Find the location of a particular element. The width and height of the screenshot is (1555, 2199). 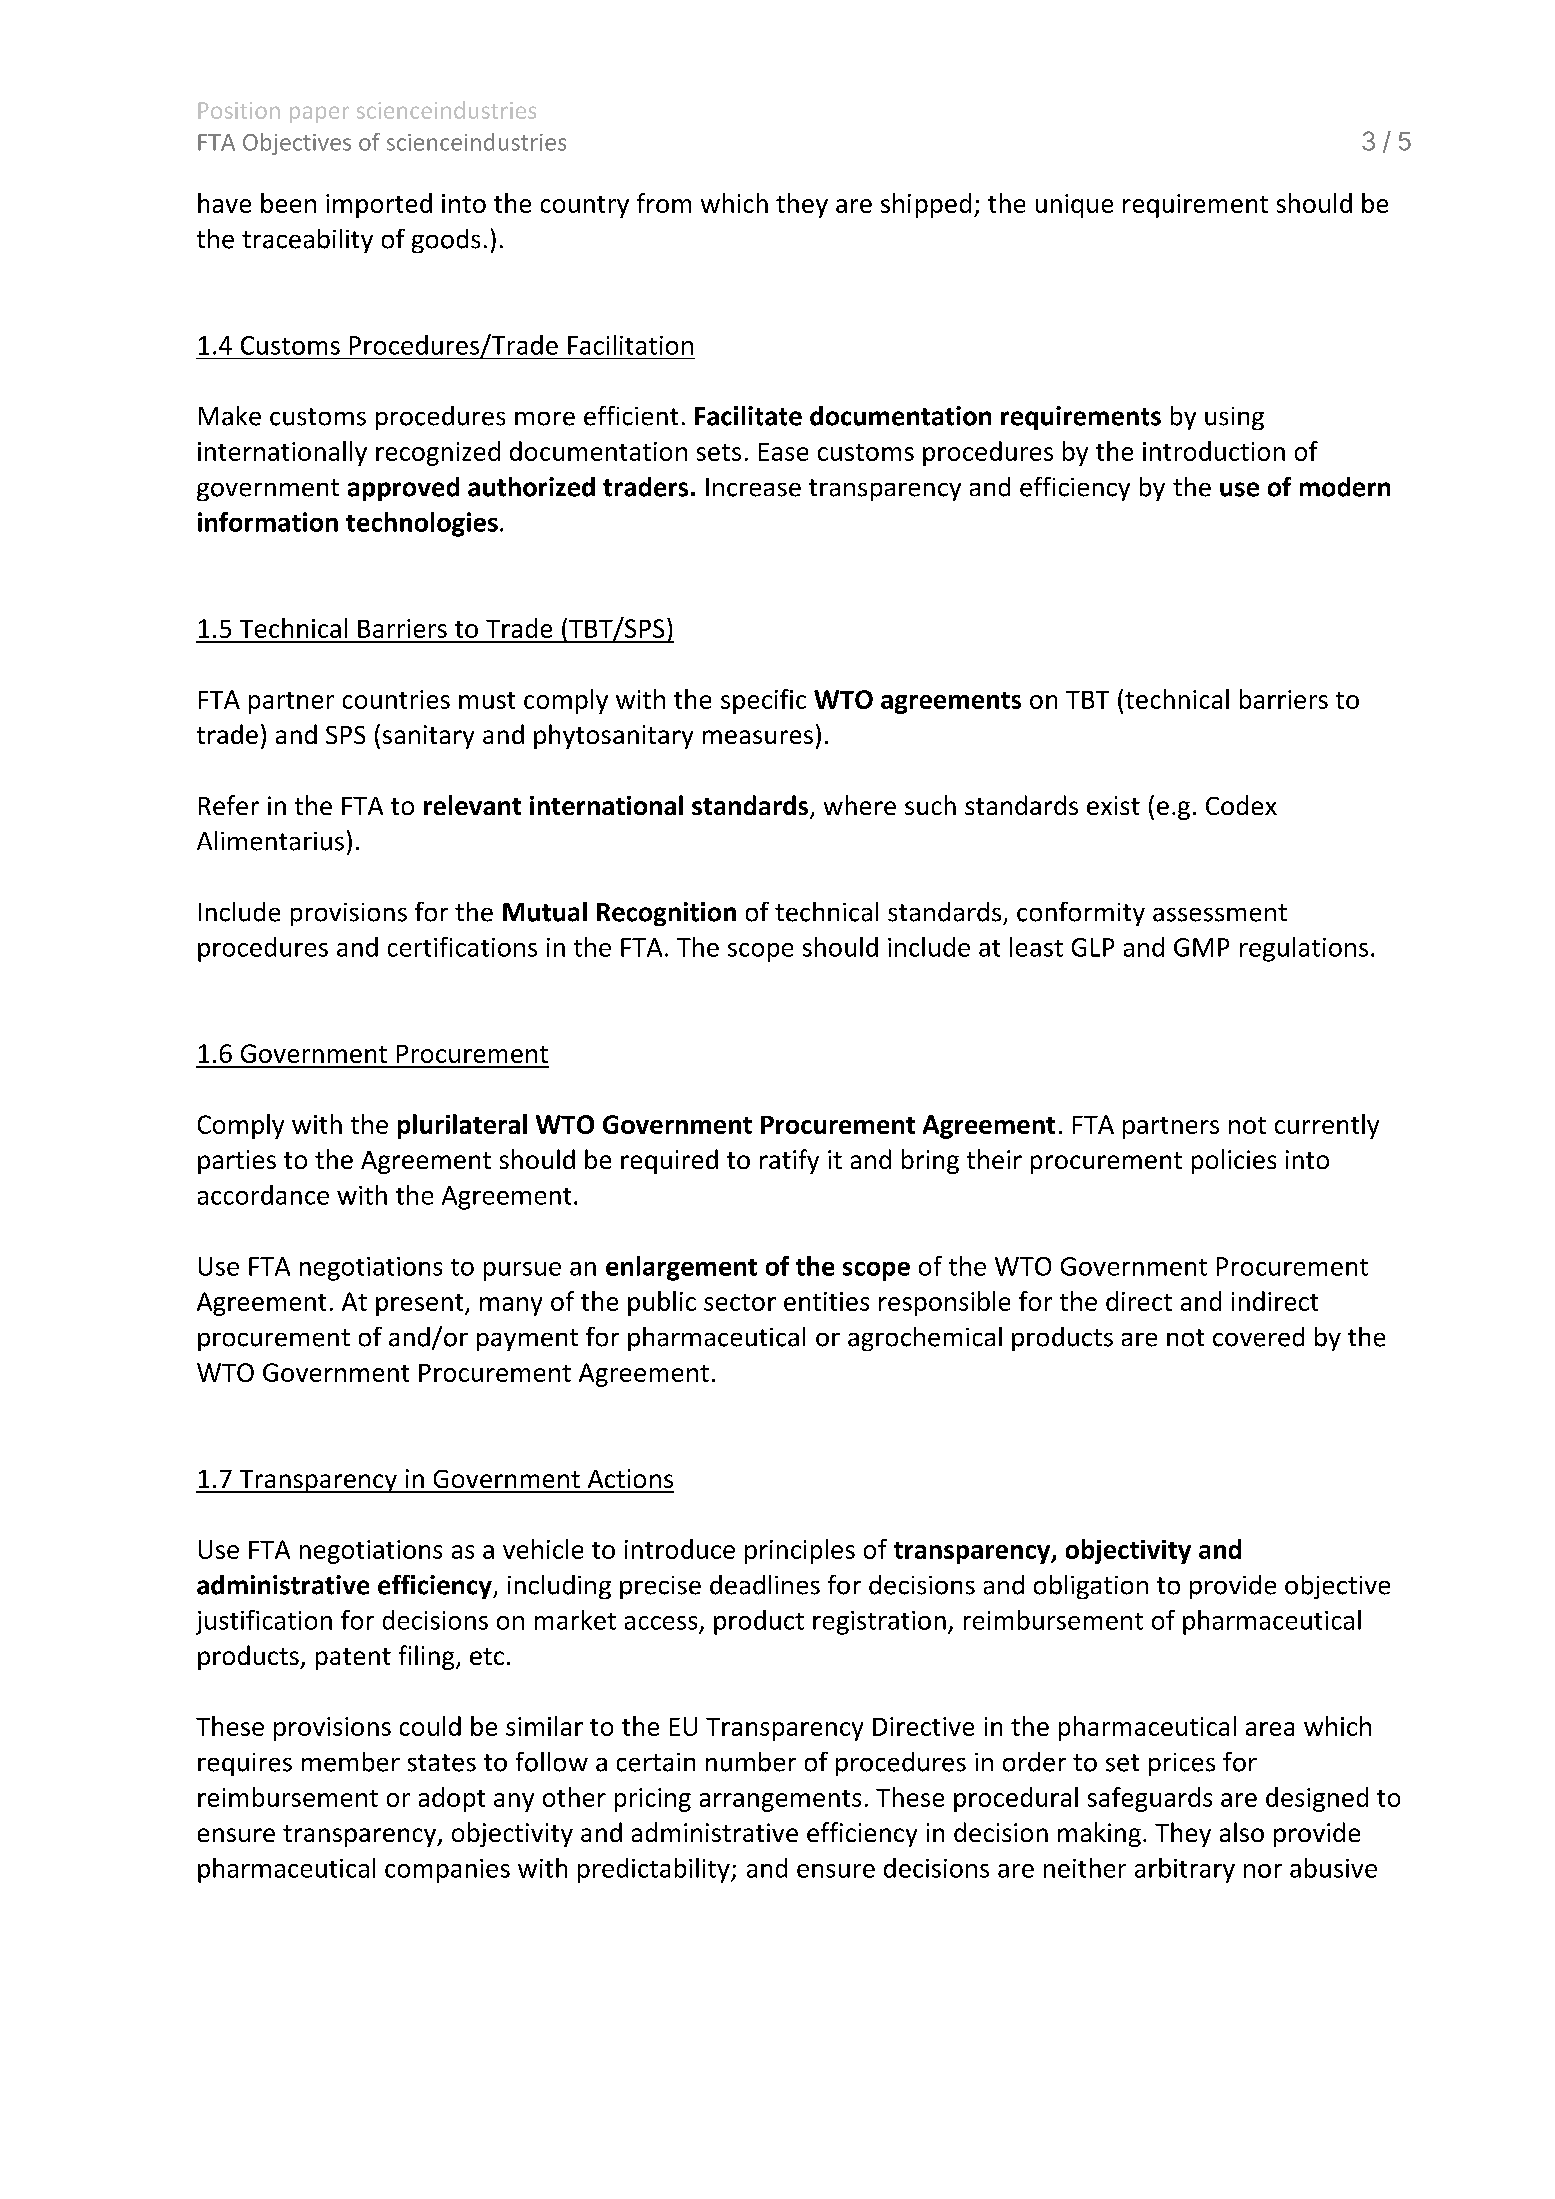

arrangements is located at coordinates (780, 1801).
